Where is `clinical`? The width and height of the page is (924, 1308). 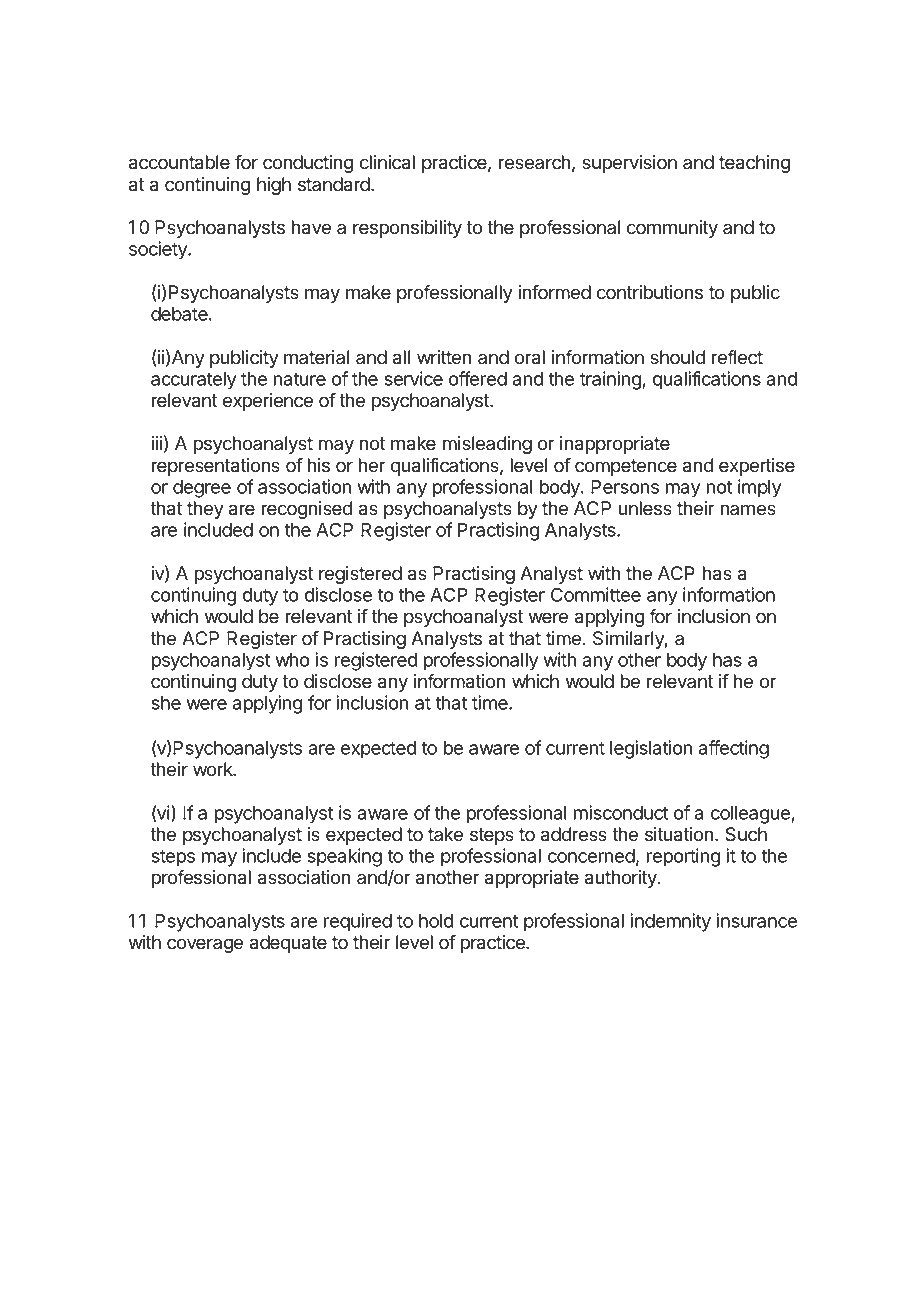
clinical is located at coordinates (387, 162).
